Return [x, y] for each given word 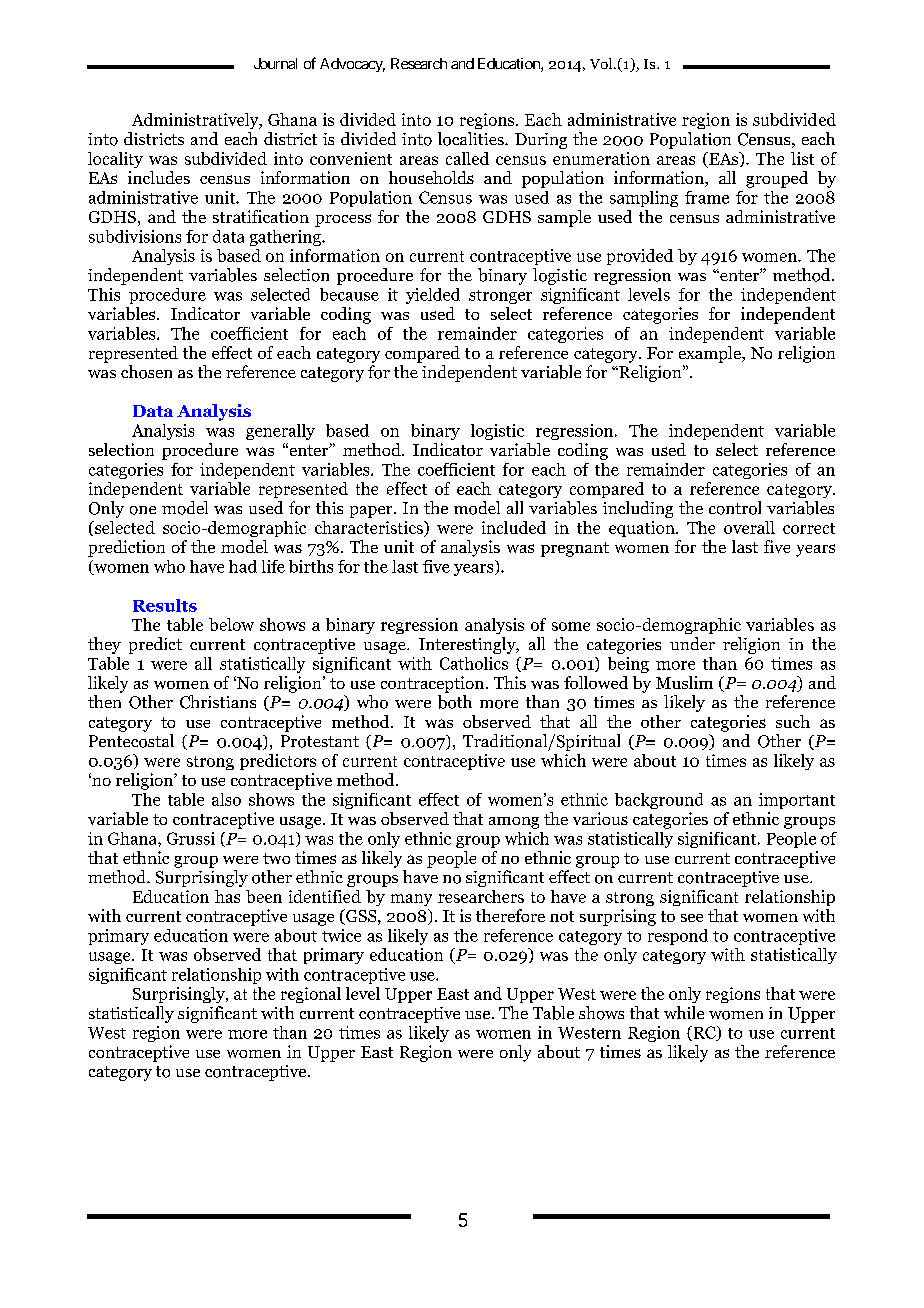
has [227, 896]
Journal [275, 63]
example [711, 354]
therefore [510, 915]
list [802, 158]
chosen [146, 372]
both [455, 702]
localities [472, 139]
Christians [218, 702]
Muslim [684, 682]
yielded [433, 296]
